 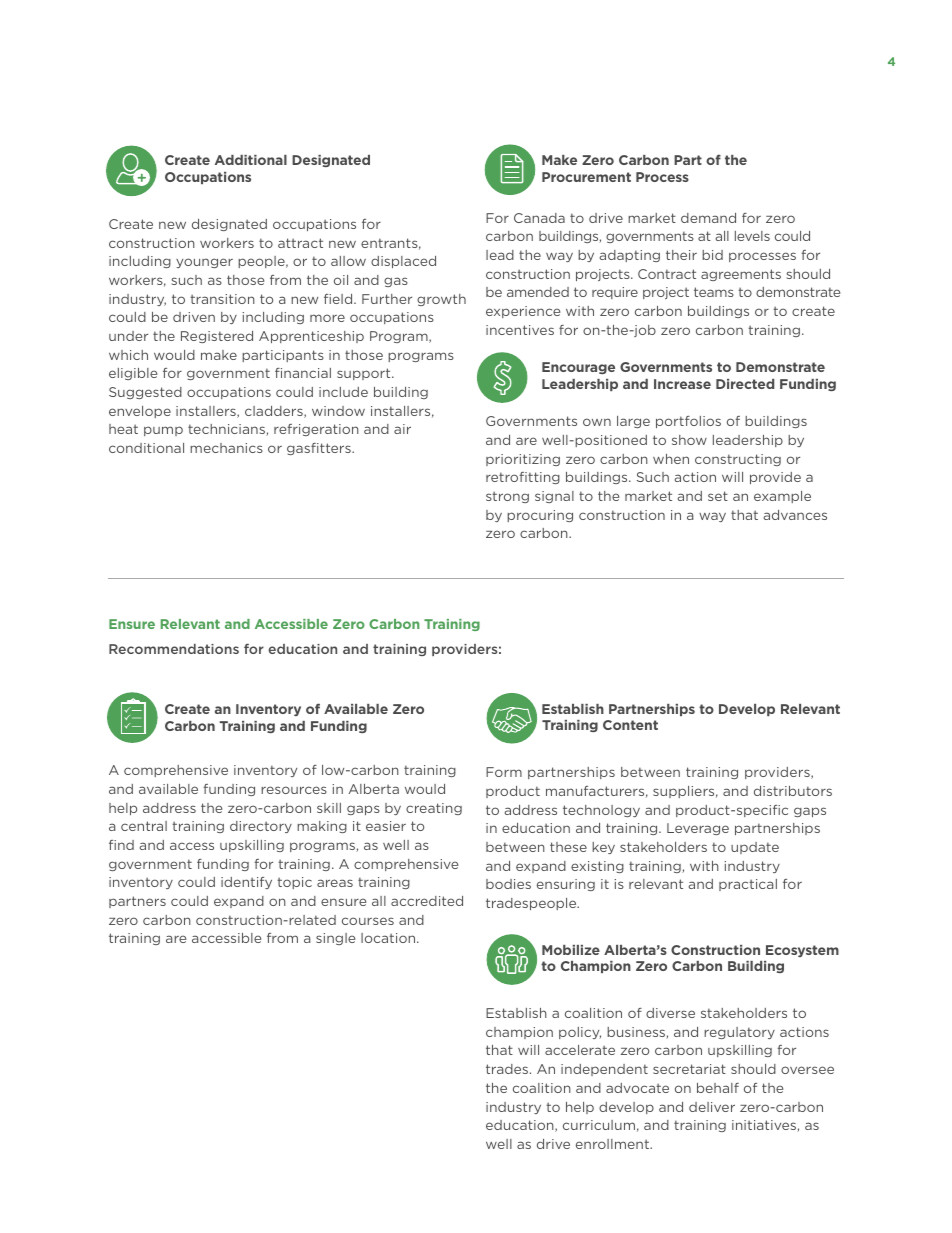 What do you see at coordinates (630, 725) in the document?
I see `Content` at bounding box center [630, 725].
